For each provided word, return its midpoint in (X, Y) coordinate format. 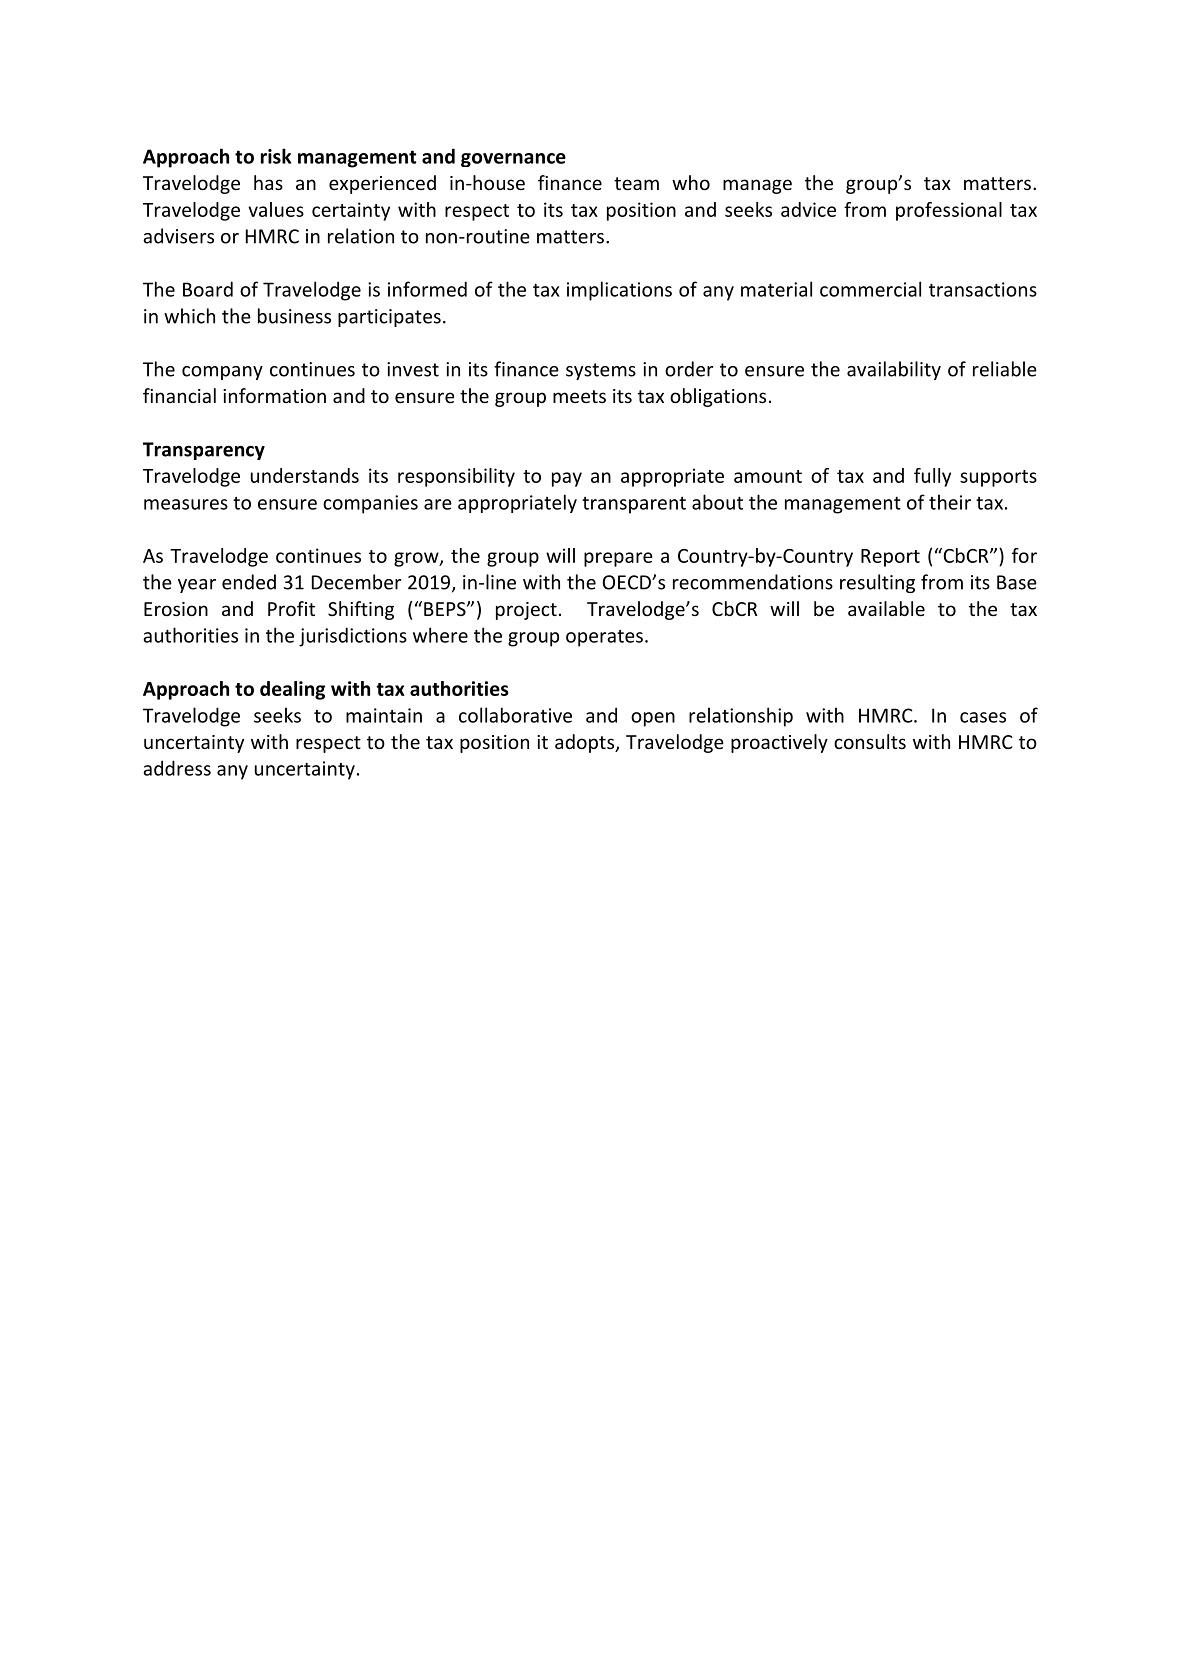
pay (567, 479)
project (526, 611)
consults (870, 741)
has (268, 182)
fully (932, 477)
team (636, 183)
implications (619, 291)
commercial (870, 289)
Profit (291, 608)
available (886, 608)
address (177, 768)
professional (949, 211)
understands (305, 475)
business (294, 316)
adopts (585, 743)
